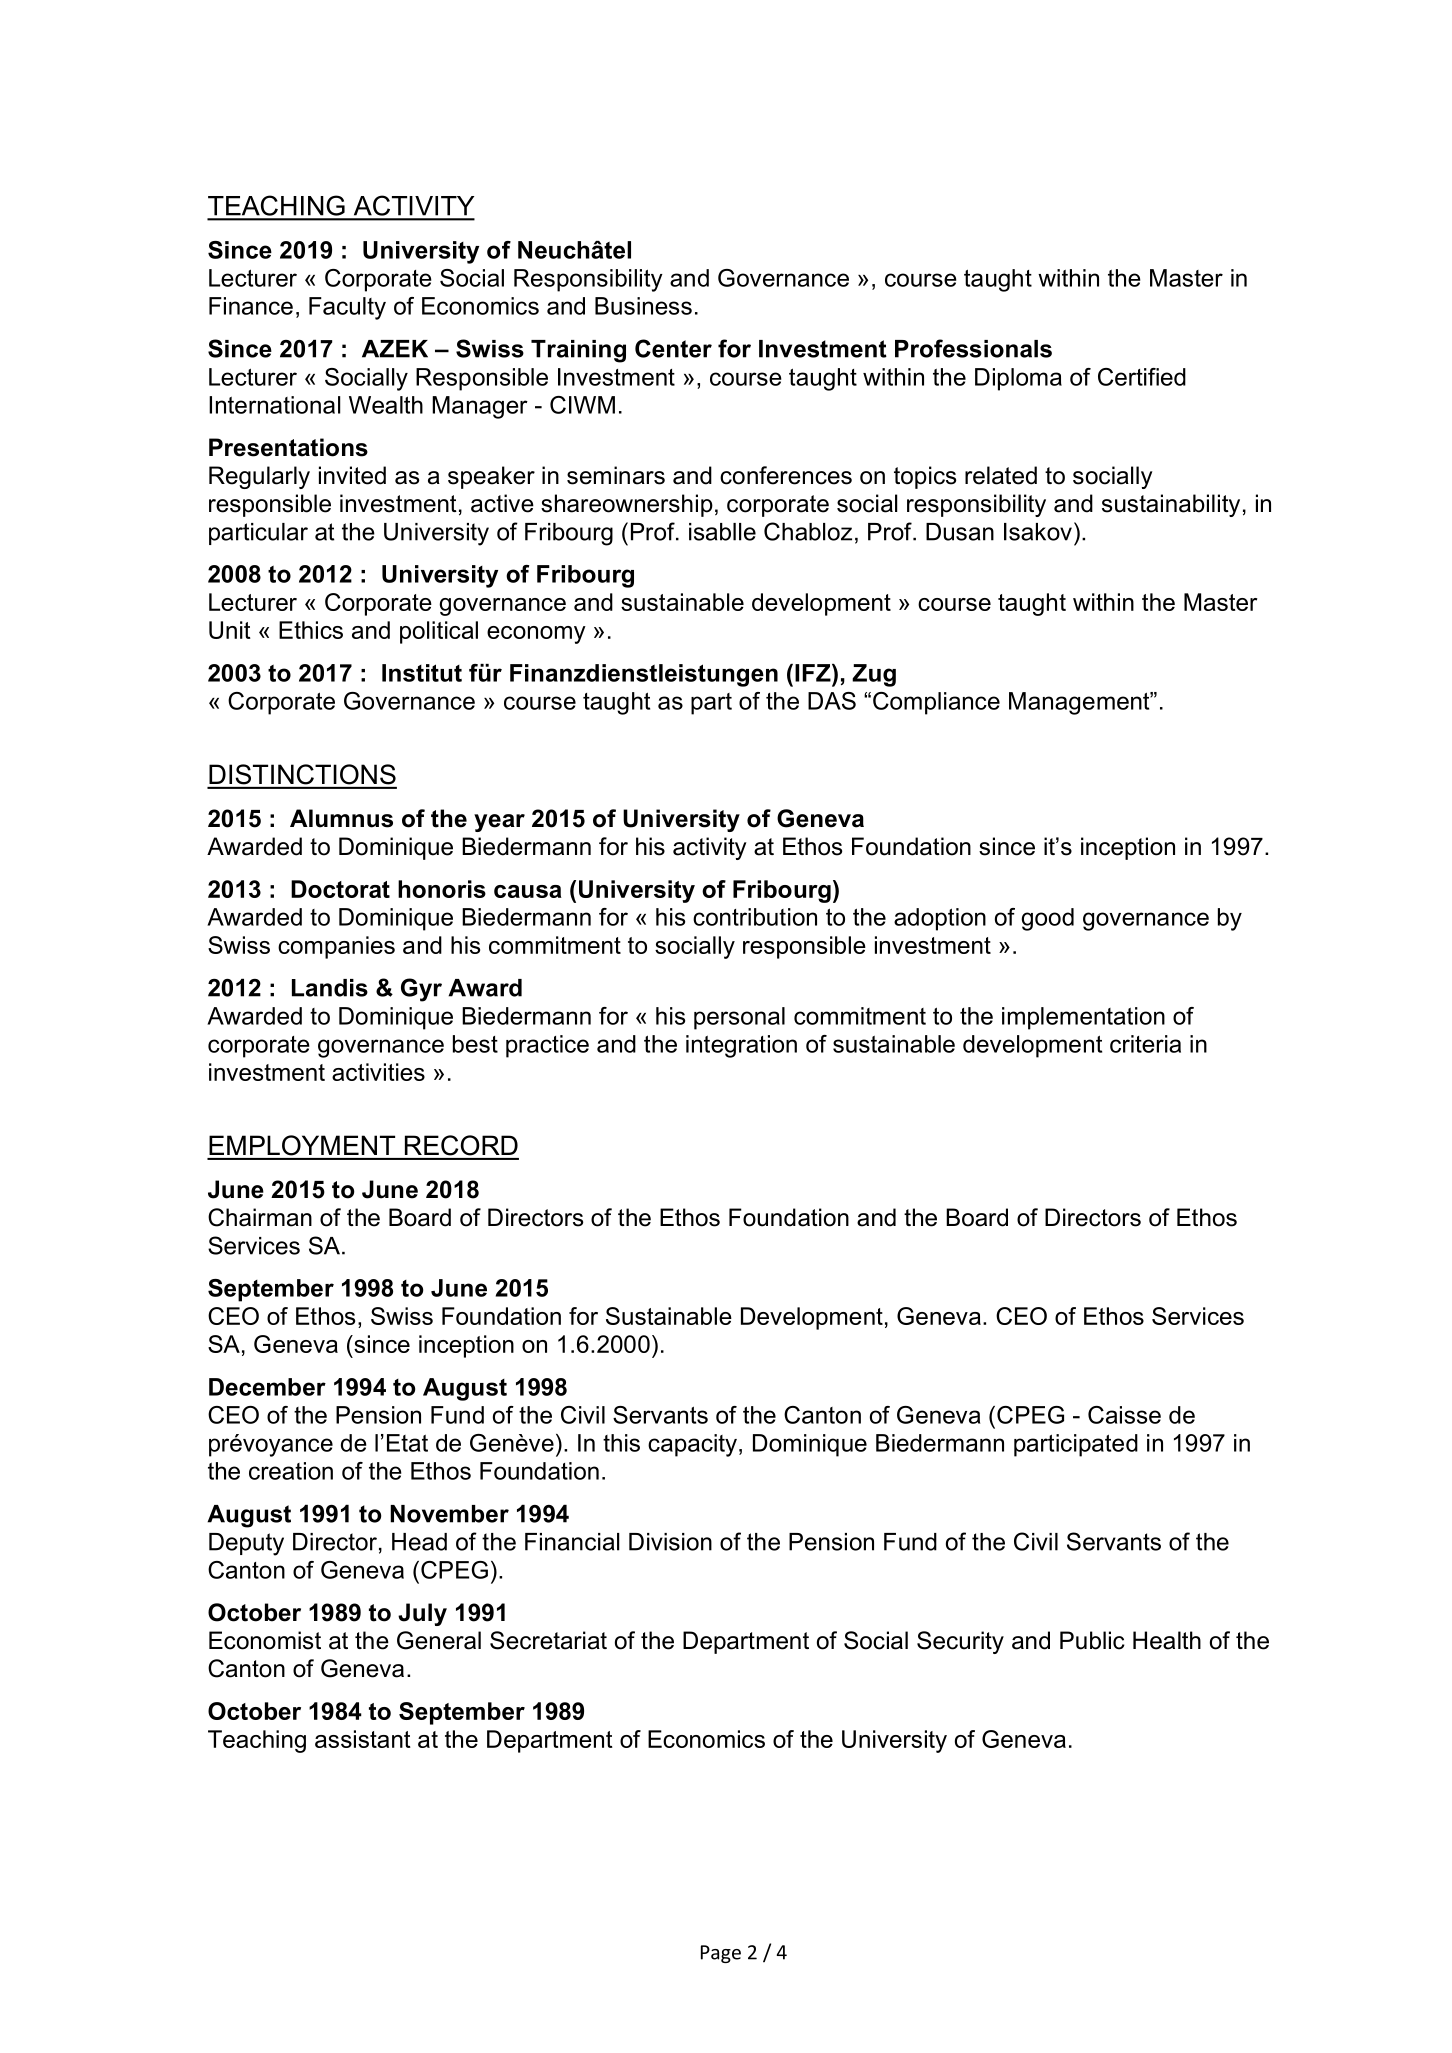  Describe the element at coordinates (291, 1471) in the image. I see `creation` at that location.
